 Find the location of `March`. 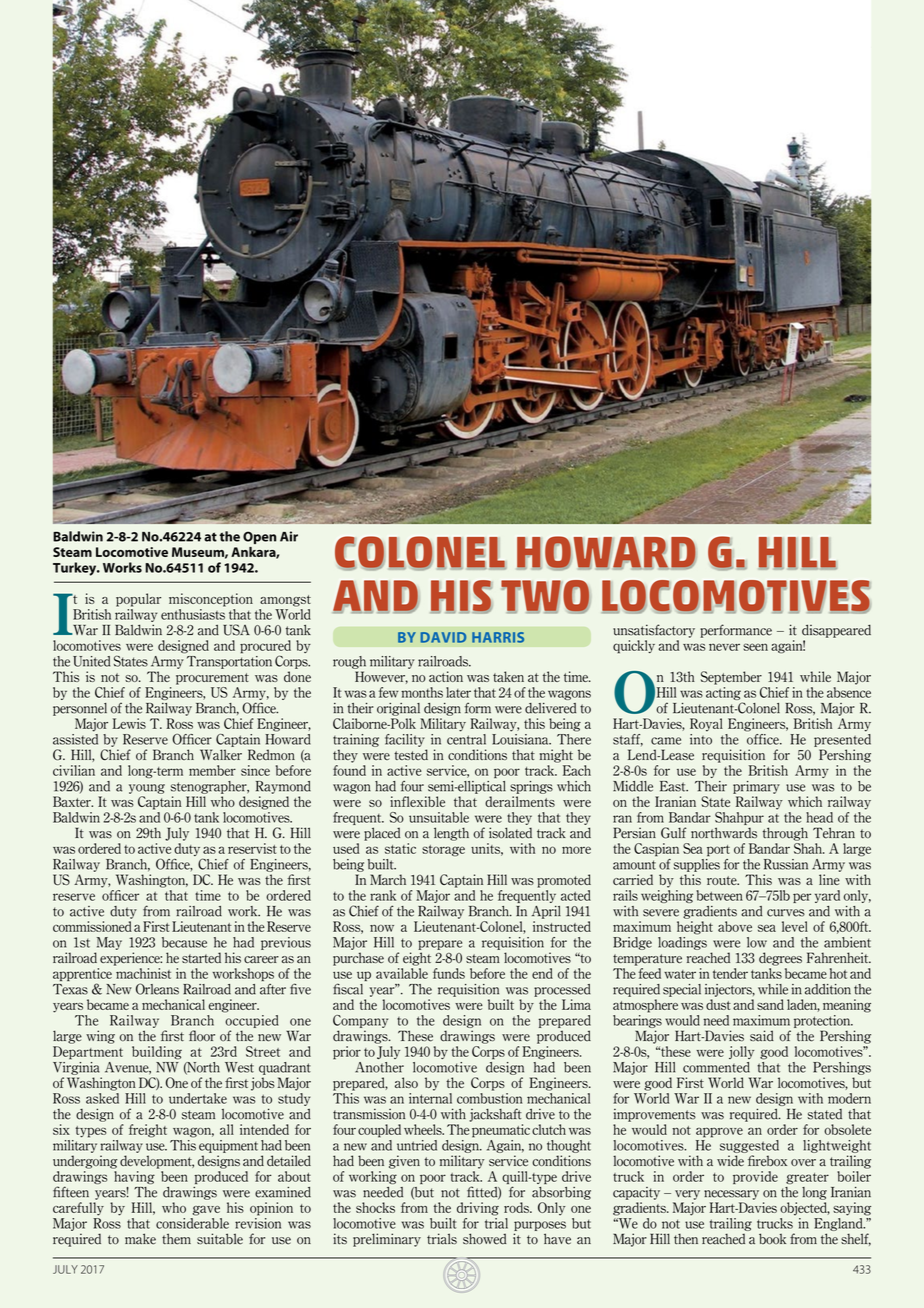

March is located at coordinates (388, 879).
